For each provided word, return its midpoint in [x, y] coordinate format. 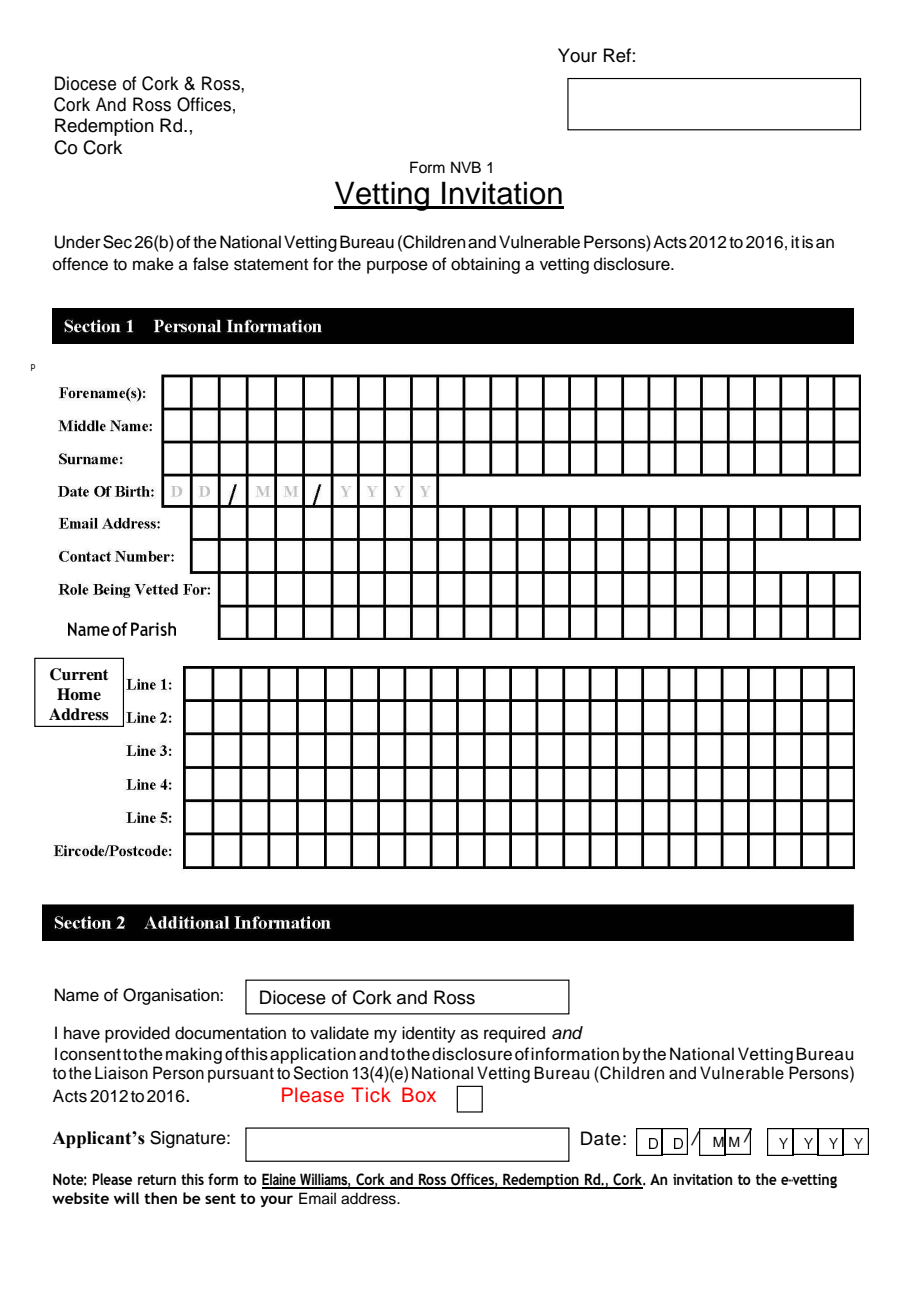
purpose [397, 267]
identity [429, 1034]
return [157, 1179]
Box [419, 1094]
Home [79, 694]
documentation [230, 1033]
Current [79, 674]
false [211, 264]
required [514, 1034]
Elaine [280, 1180]
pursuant [241, 1075]
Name [77, 995]
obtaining [485, 265]
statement [271, 265]
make [153, 264]
